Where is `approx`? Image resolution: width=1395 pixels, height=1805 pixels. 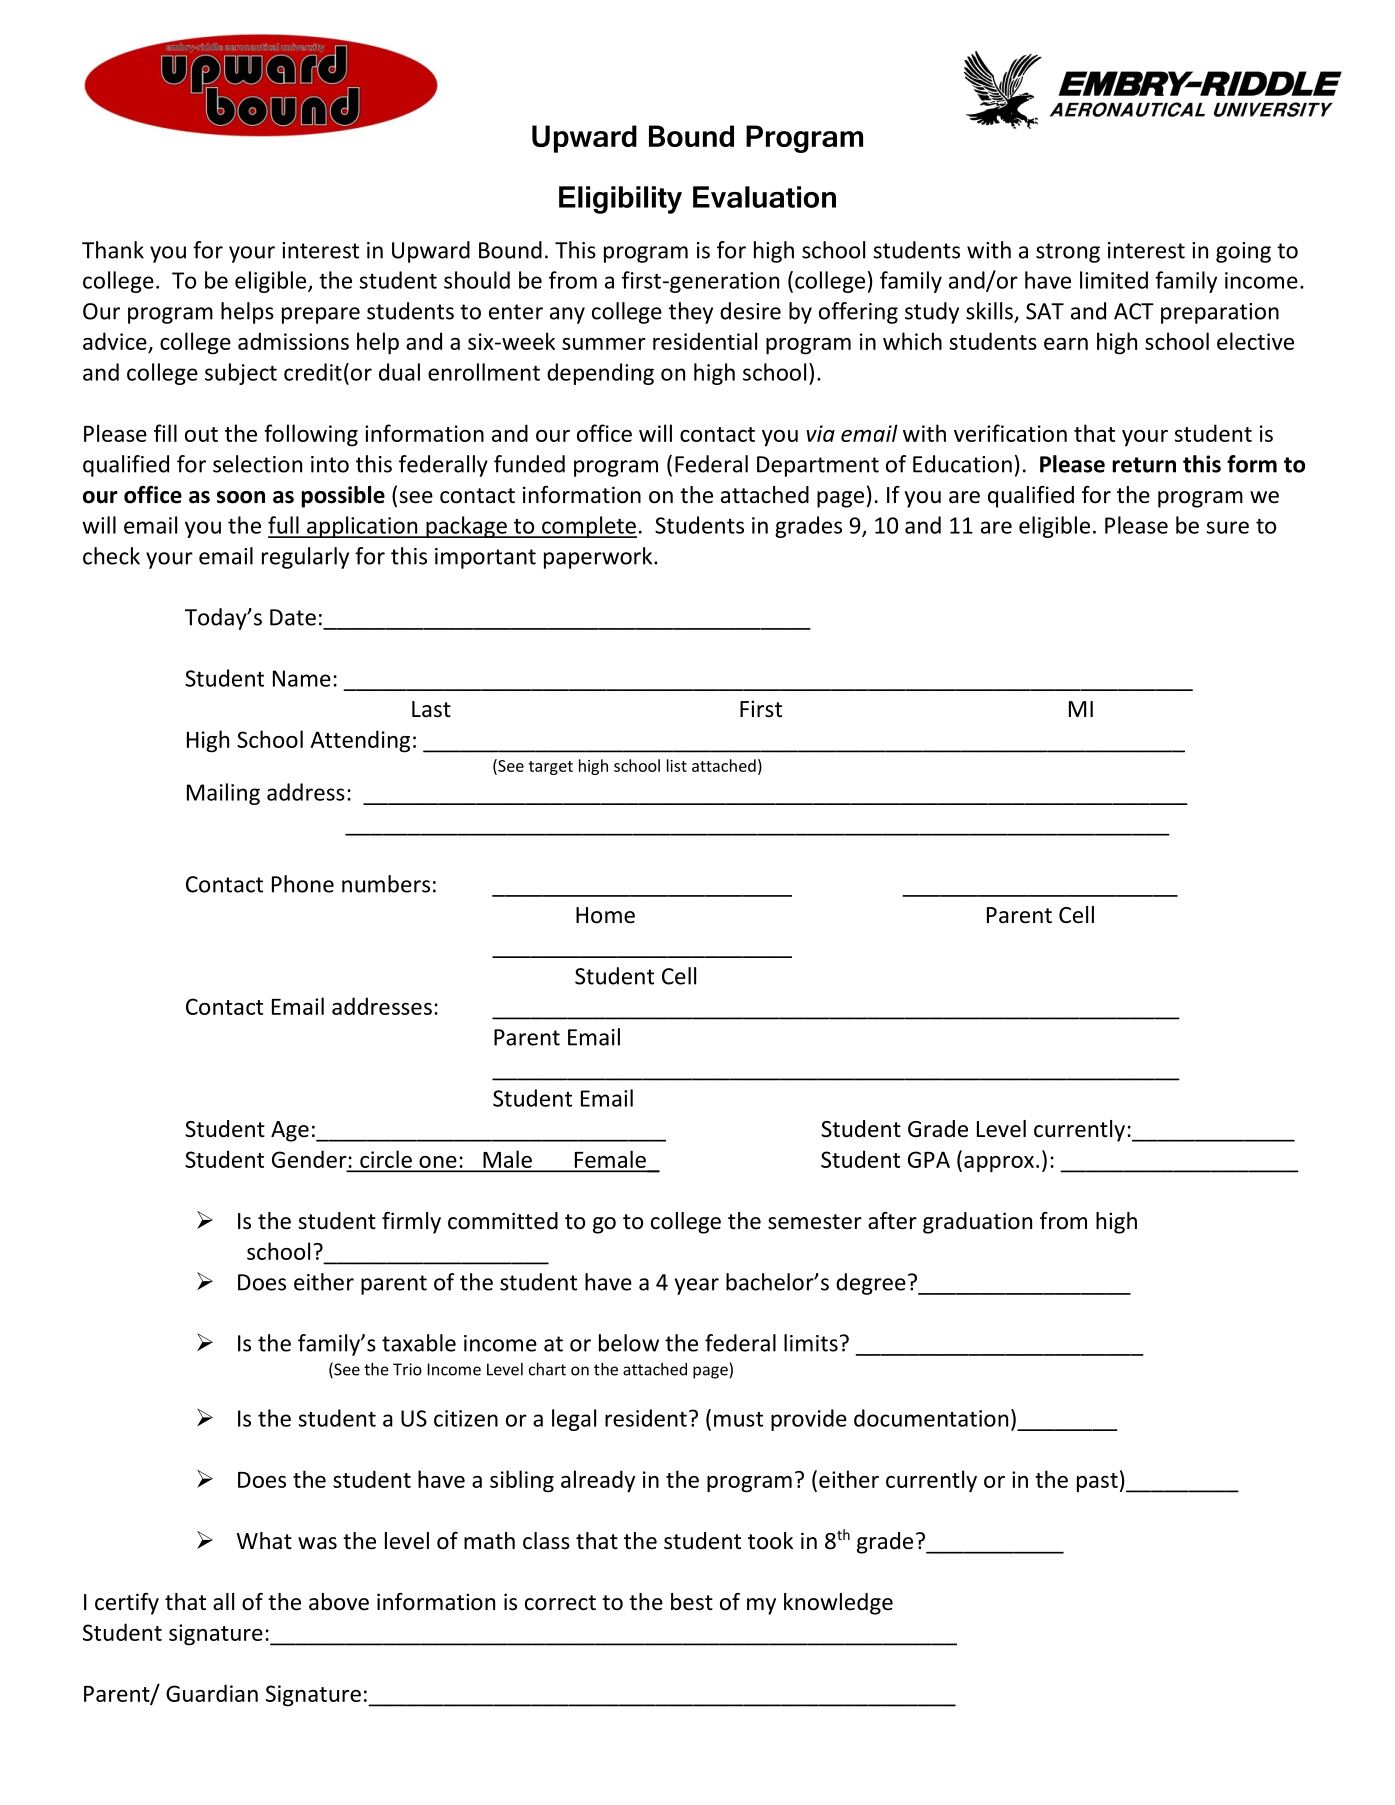
approx is located at coordinates (999, 1164).
